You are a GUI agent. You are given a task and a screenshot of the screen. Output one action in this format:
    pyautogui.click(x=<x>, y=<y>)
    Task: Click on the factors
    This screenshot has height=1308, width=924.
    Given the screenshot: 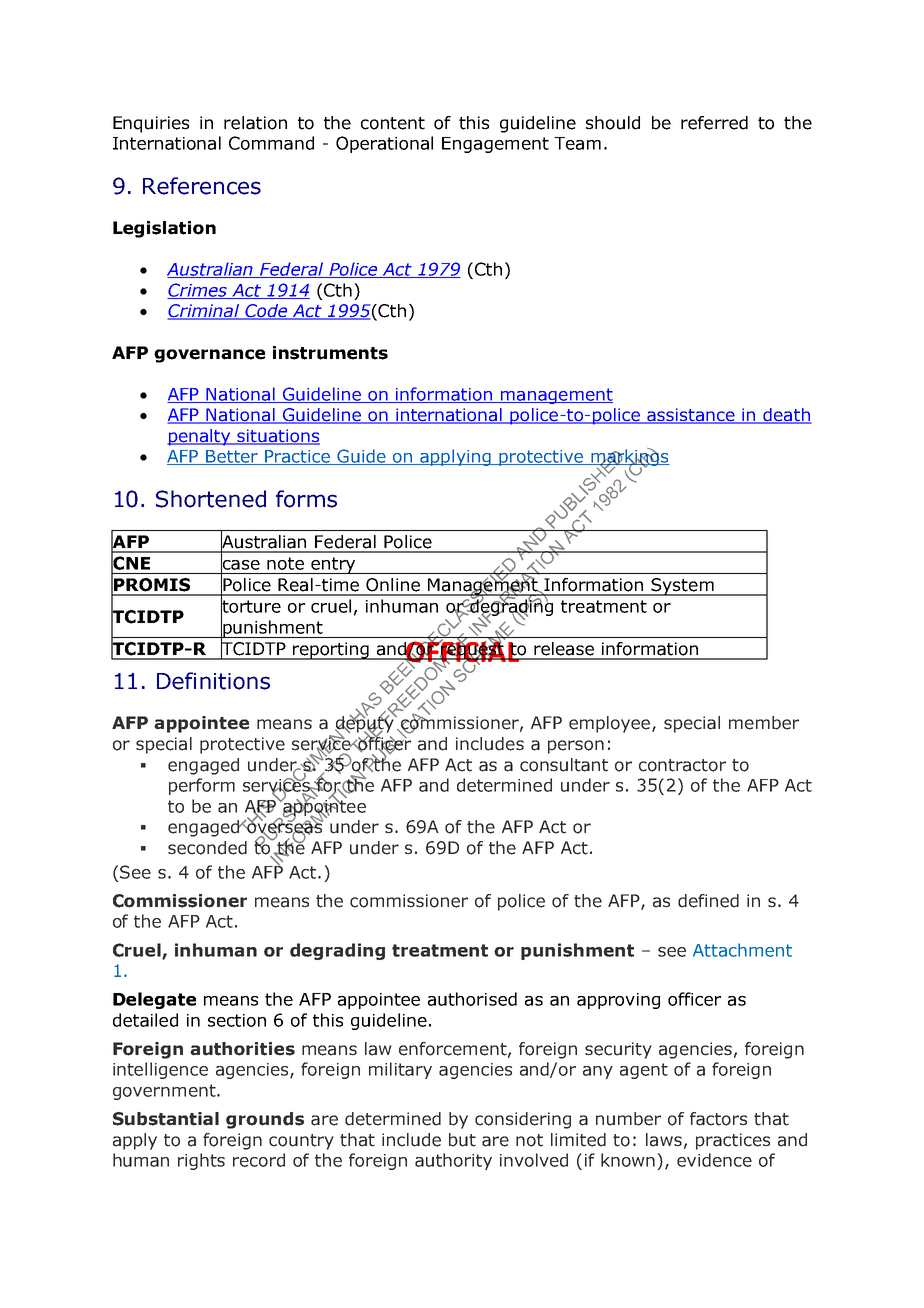 What is the action you would take?
    pyautogui.click(x=718, y=1119)
